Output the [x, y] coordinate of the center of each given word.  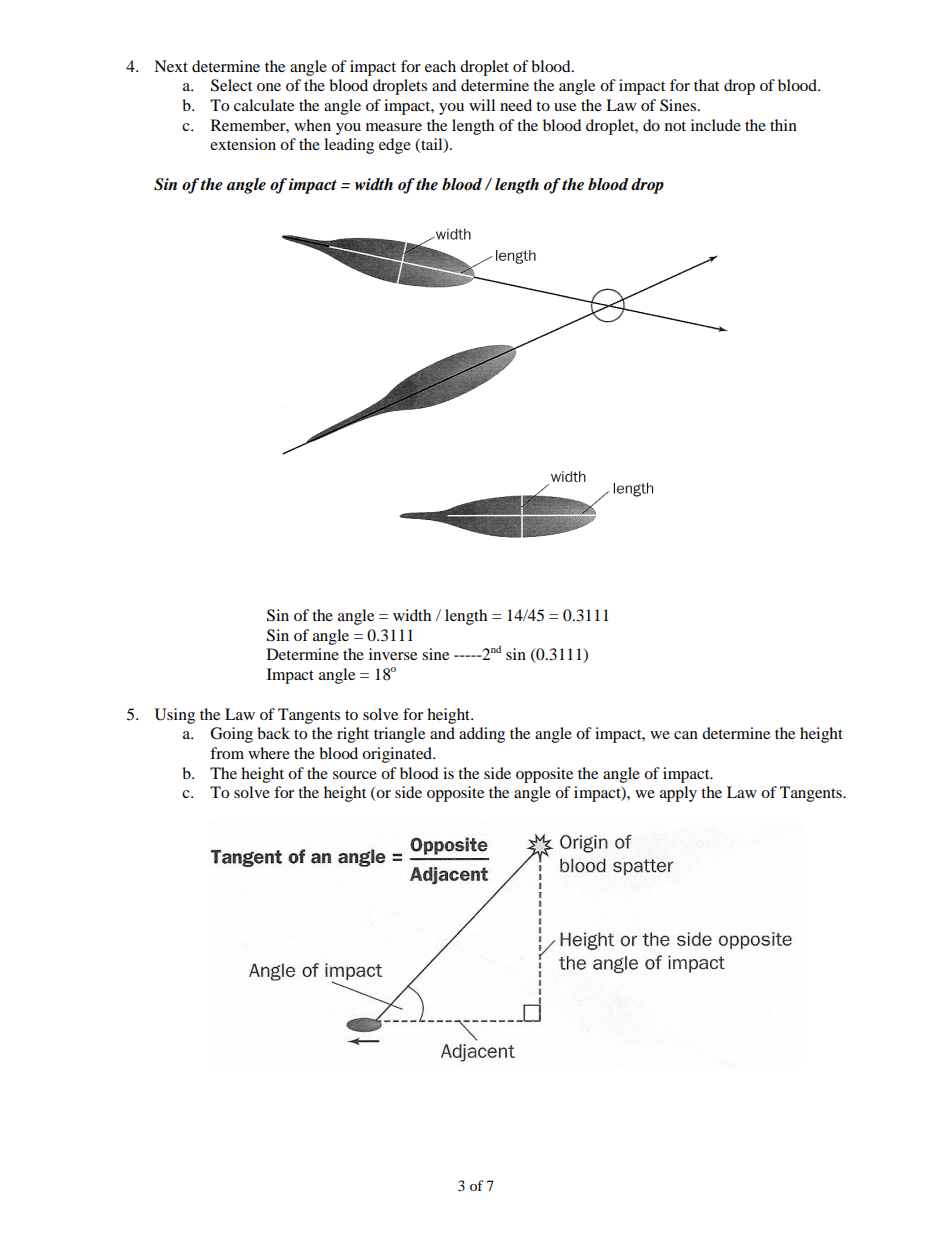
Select [231, 85]
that [706, 85]
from [227, 753]
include [716, 125]
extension [243, 144]
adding [482, 735]
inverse [393, 654]
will [482, 105]
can [686, 735]
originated [398, 755]
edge [395, 146]
